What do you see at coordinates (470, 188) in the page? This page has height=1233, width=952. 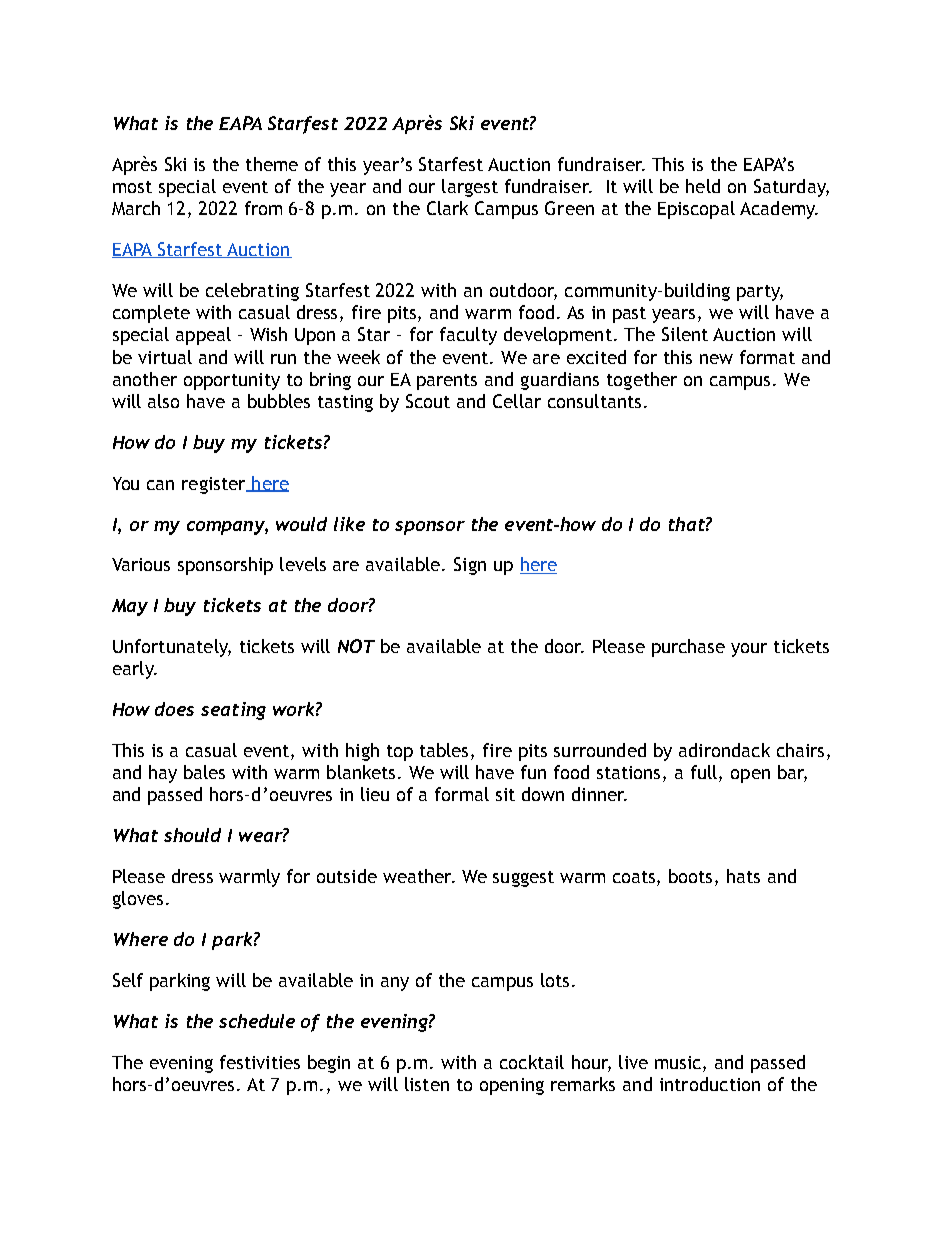 I see `largest` at bounding box center [470, 188].
